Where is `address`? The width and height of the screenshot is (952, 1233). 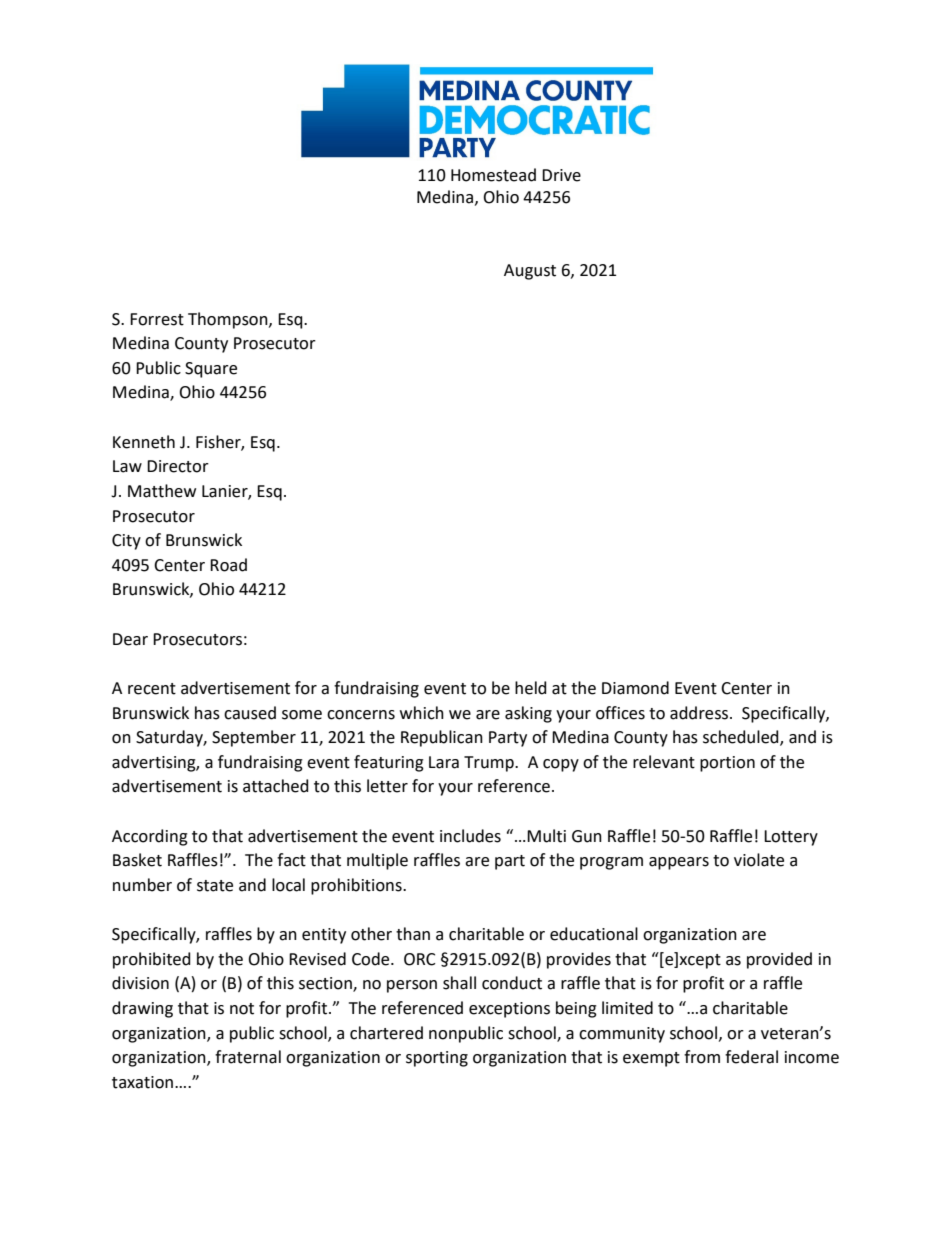 address is located at coordinates (700, 713).
